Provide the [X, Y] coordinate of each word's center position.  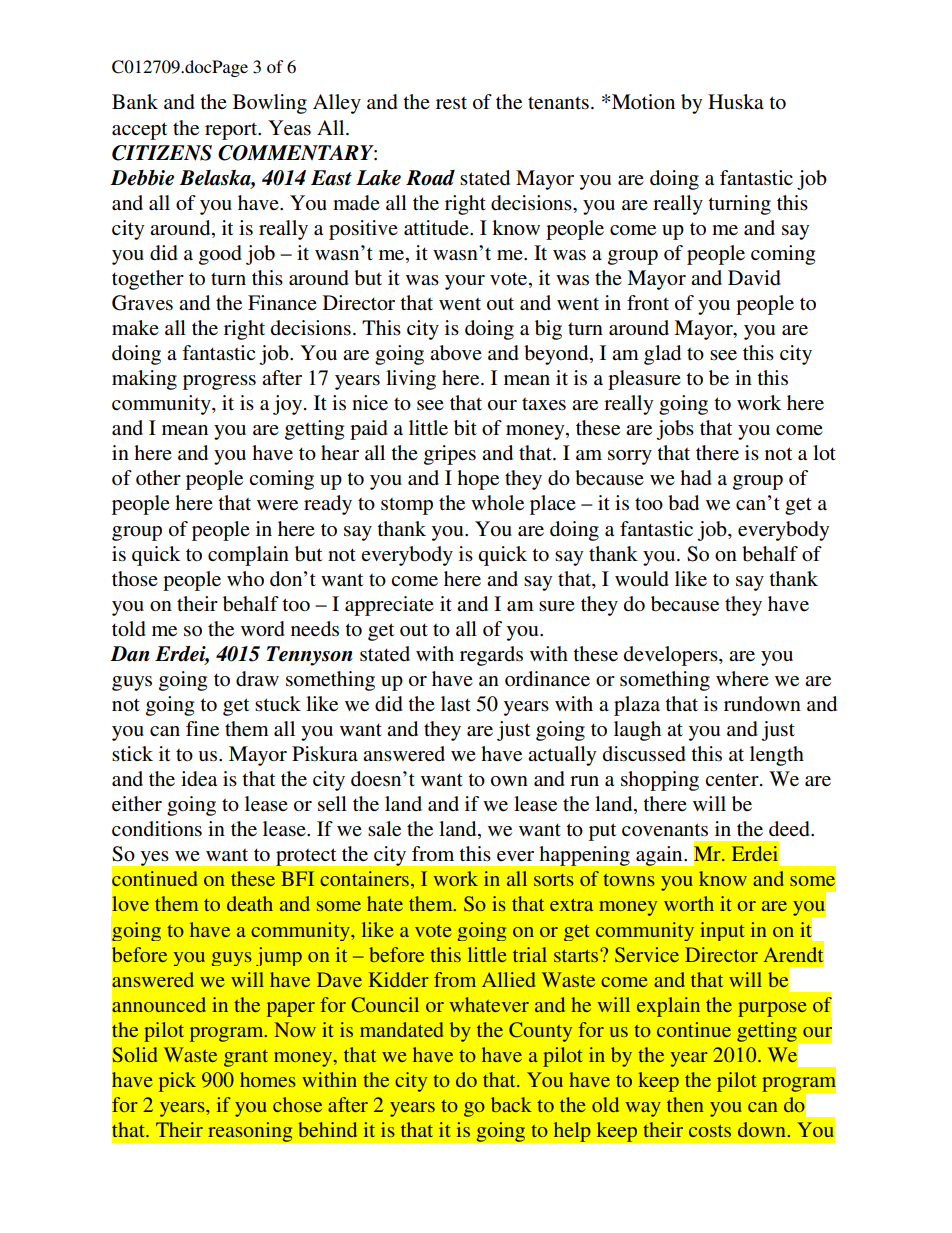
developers [672, 656]
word [263, 629]
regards [491, 656]
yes [154, 858]
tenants [558, 103]
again [660, 856]
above [456, 353]
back [511, 1104]
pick [177, 1082]
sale [384, 829]
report [232, 131]
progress [219, 382]
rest [451, 103]
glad [662, 355]
